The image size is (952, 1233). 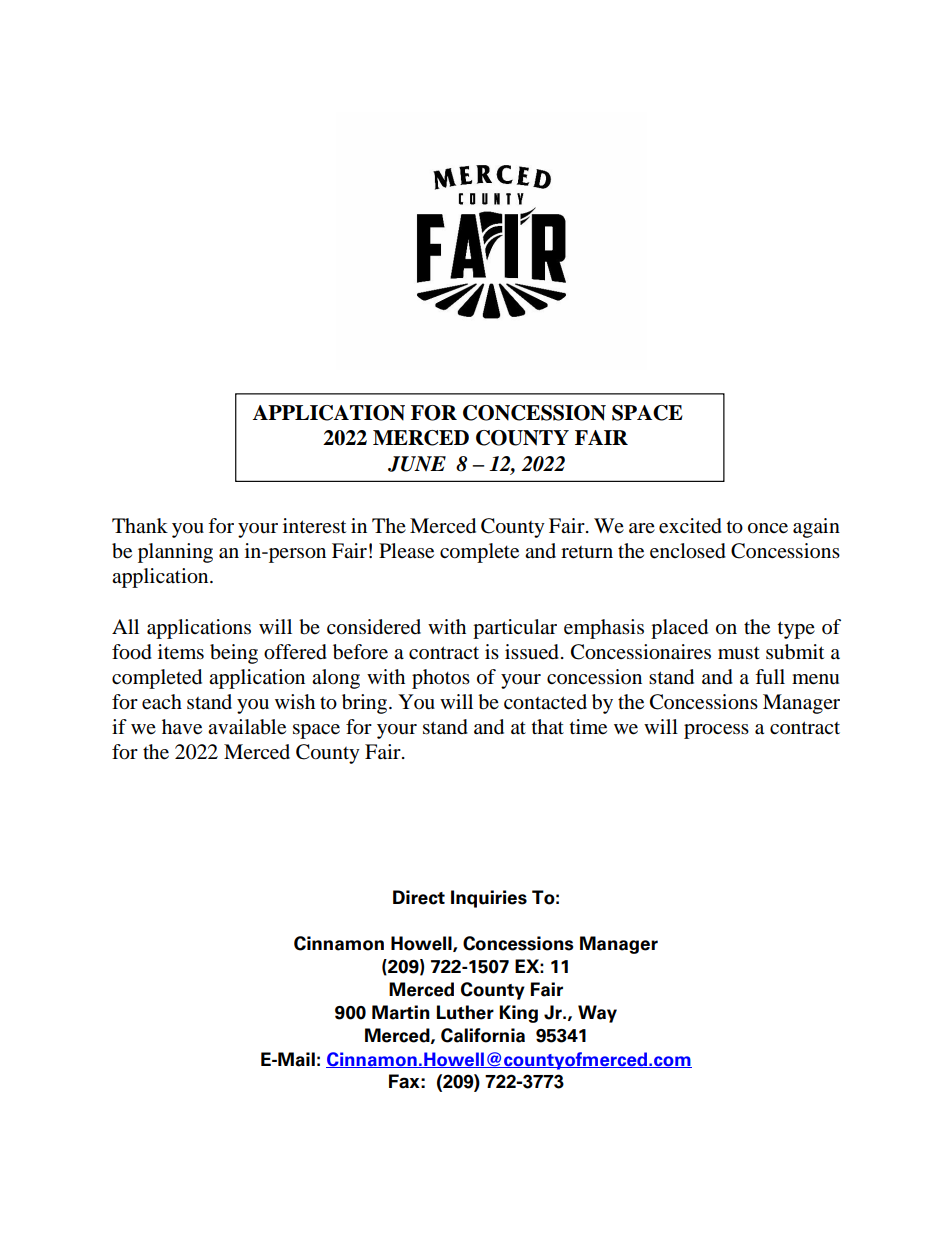 What do you see at coordinates (465, 1012) in the screenshot?
I see `Luther` at bounding box center [465, 1012].
